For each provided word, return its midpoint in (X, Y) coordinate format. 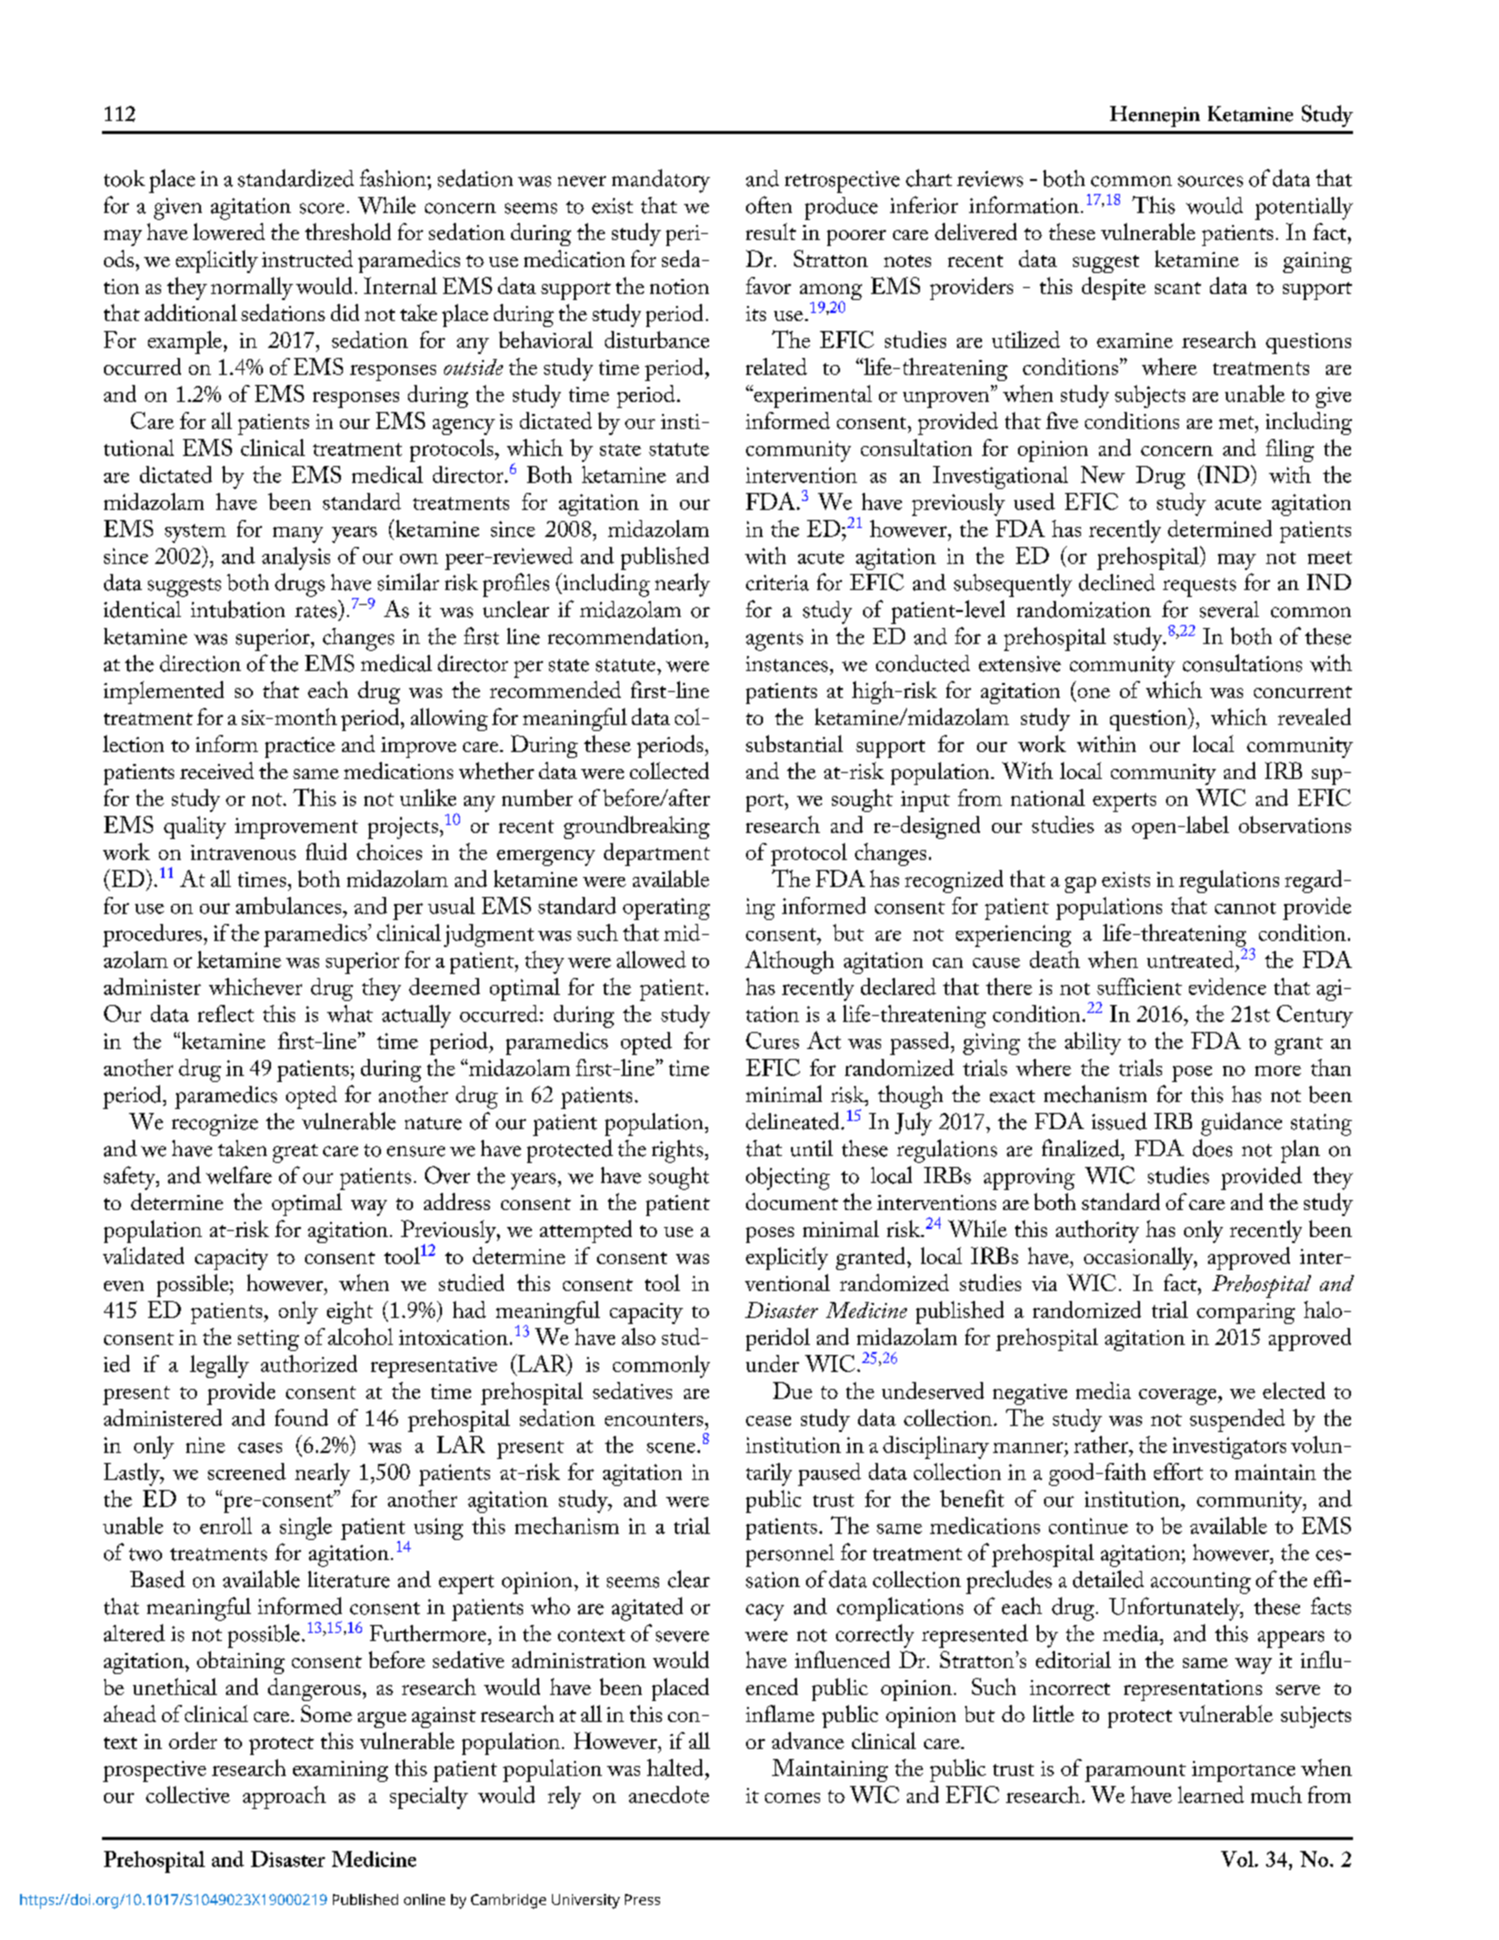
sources (1210, 181)
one (1092, 694)
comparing (1246, 1313)
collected (669, 770)
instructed (307, 258)
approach (284, 1797)
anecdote (669, 1794)
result (771, 231)
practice (300, 747)
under (772, 1363)
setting (268, 1340)
